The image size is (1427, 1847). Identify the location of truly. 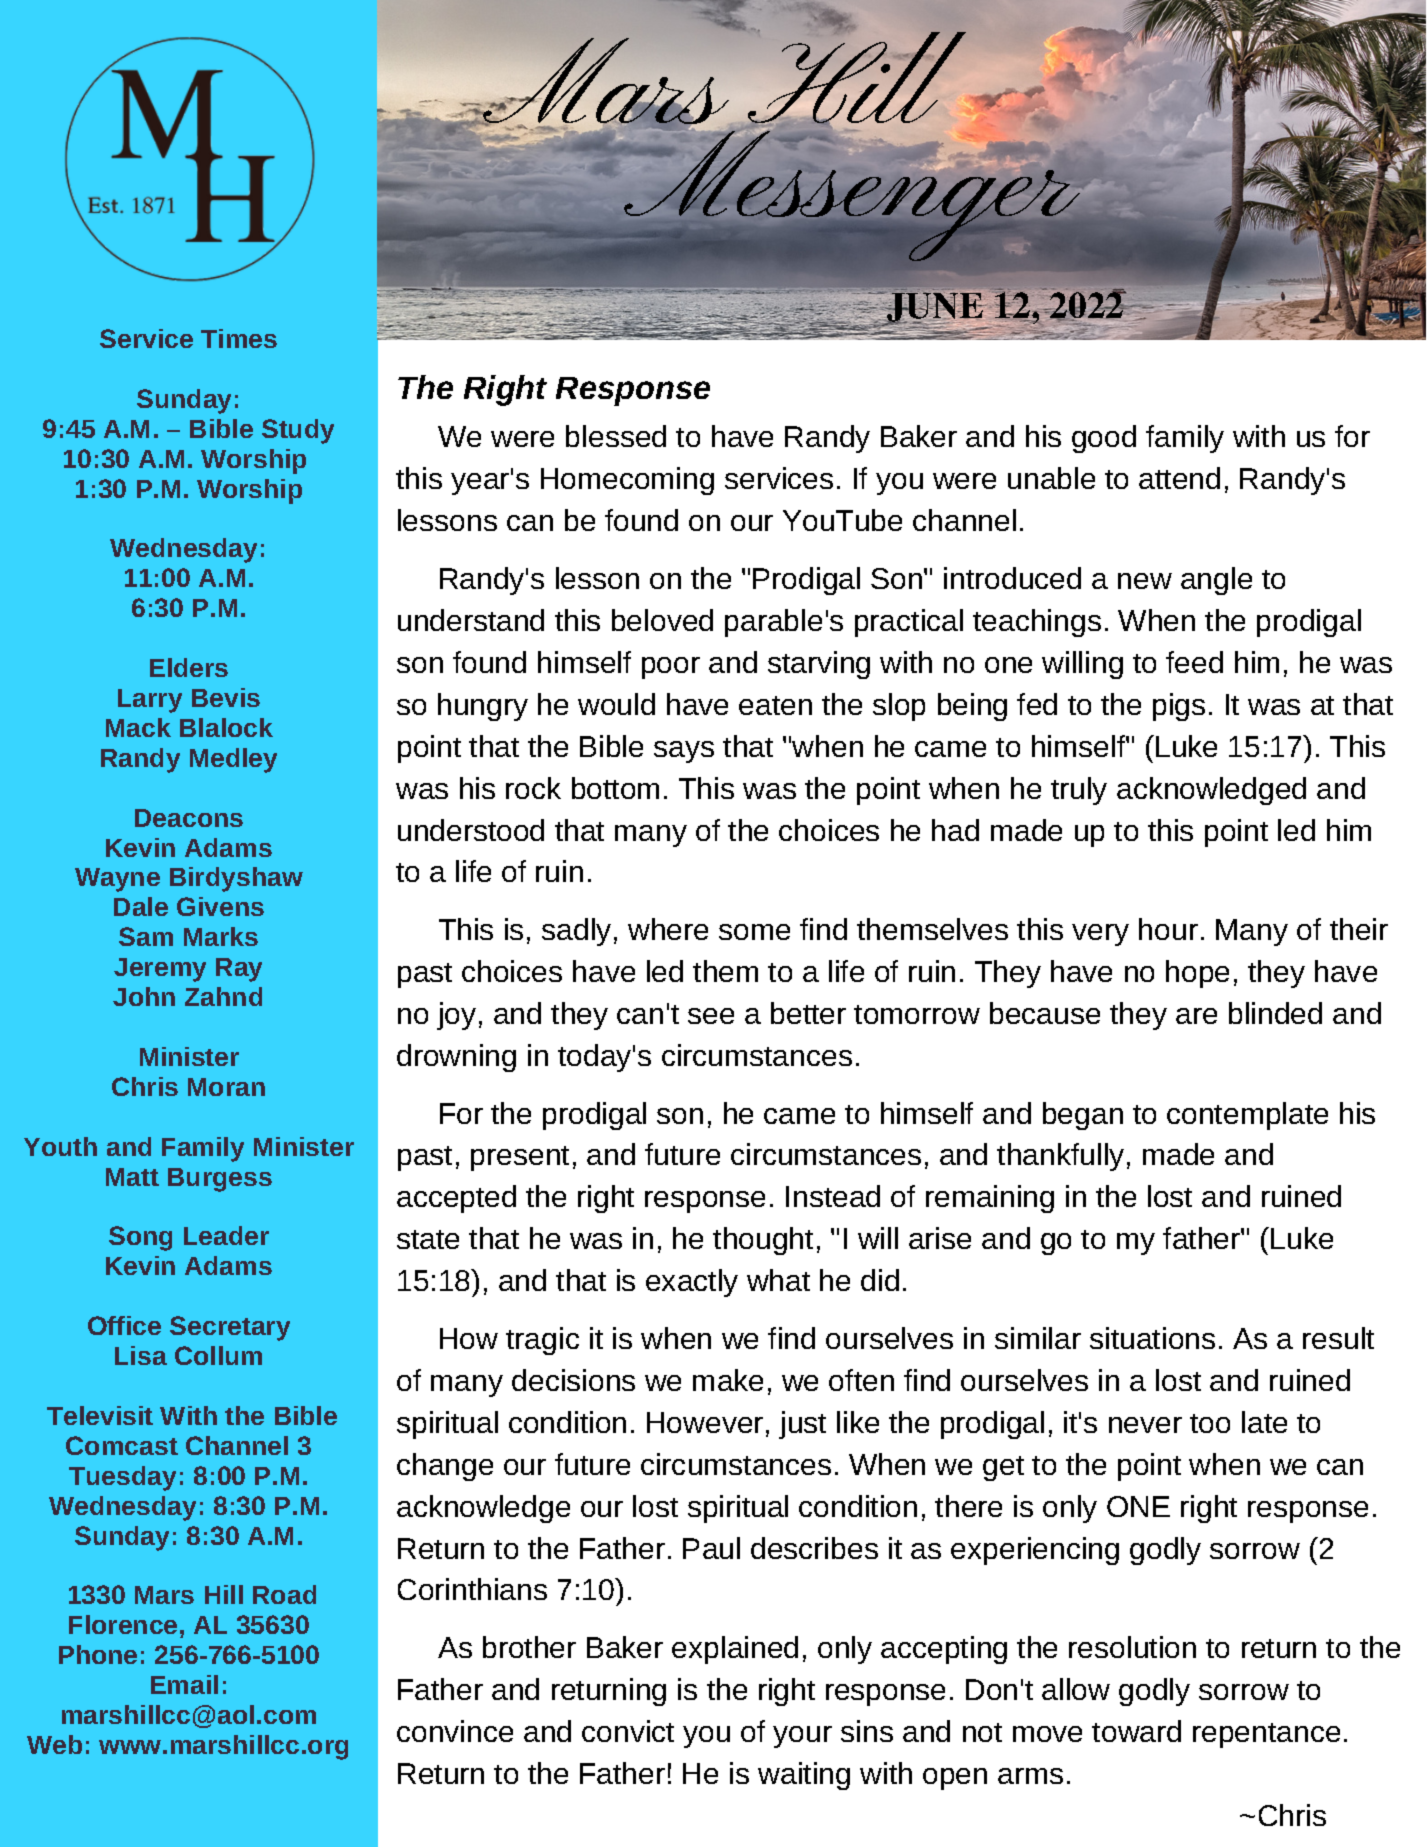
(1079, 791).
